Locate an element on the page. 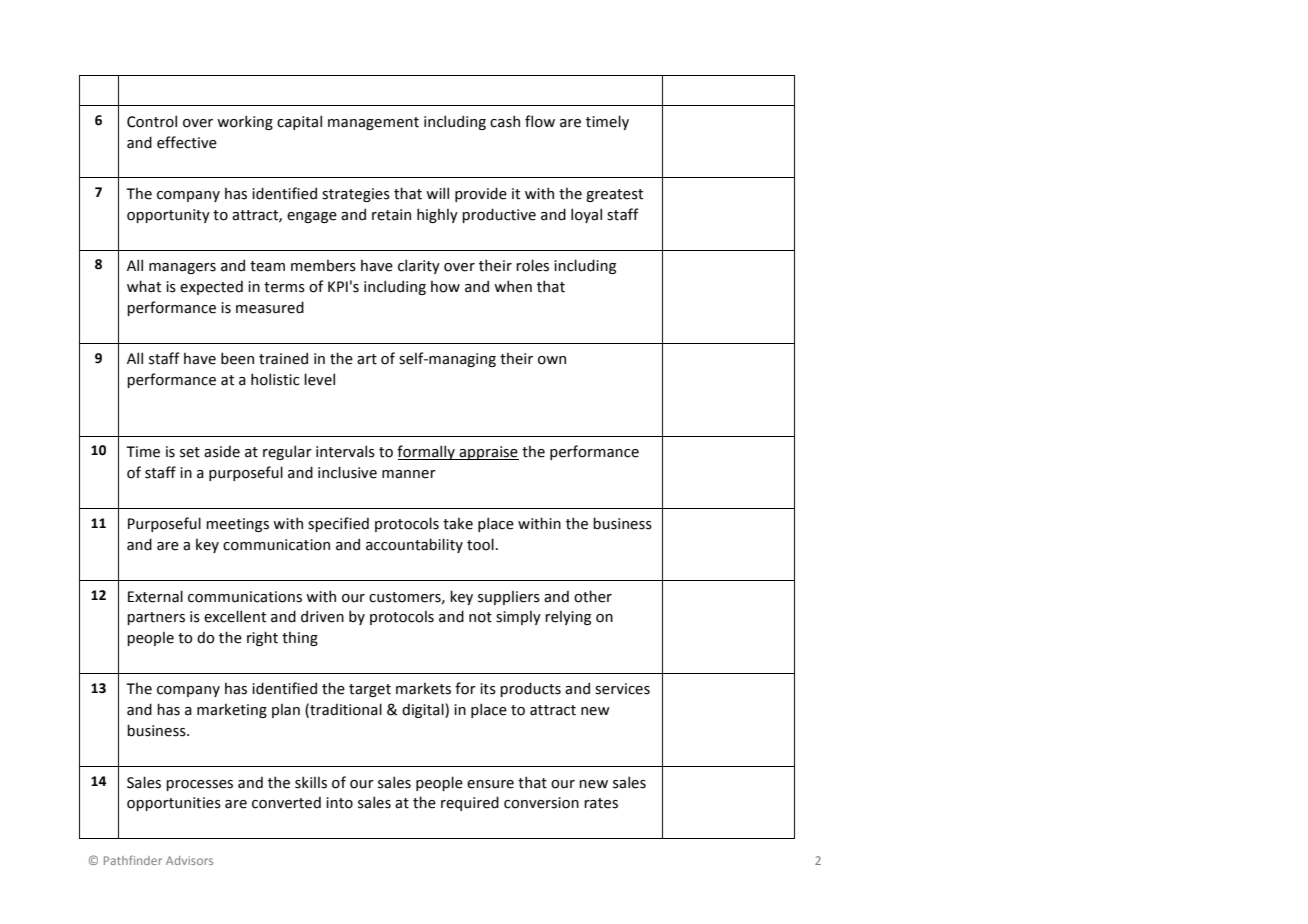 The image size is (1308, 924). effective is located at coordinates (187, 142).
